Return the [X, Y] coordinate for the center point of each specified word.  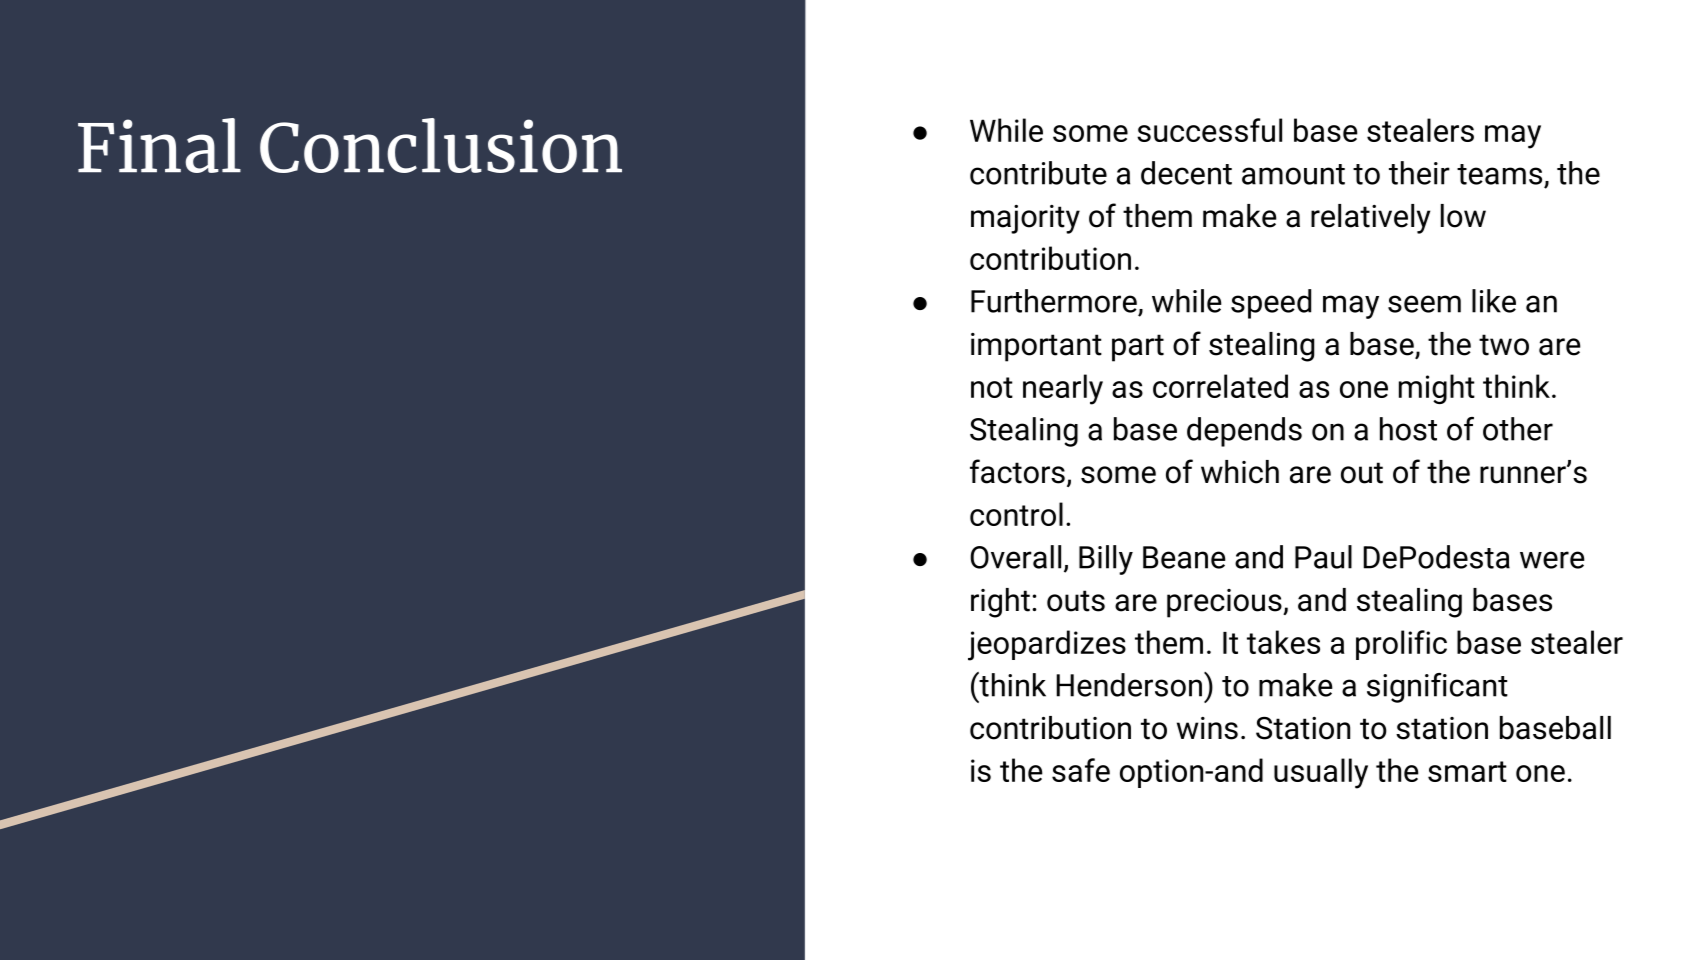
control [1016, 514]
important [1036, 347]
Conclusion [441, 145]
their [1419, 173]
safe [1081, 770]
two [1504, 345]
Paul [1323, 557]
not [992, 387]
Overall [1015, 557]
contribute [1038, 173]
